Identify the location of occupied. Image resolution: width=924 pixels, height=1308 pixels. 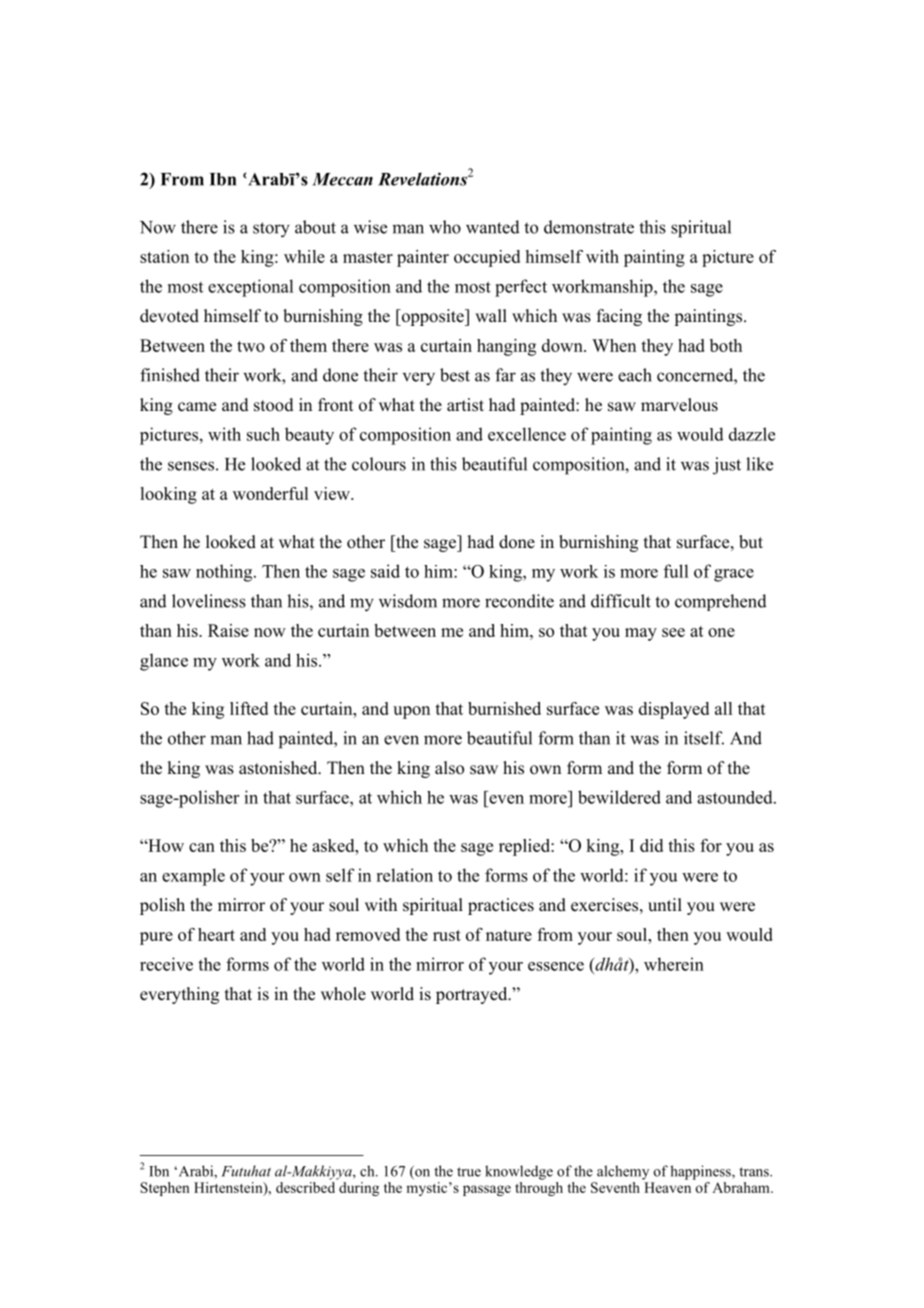
(487, 258).
